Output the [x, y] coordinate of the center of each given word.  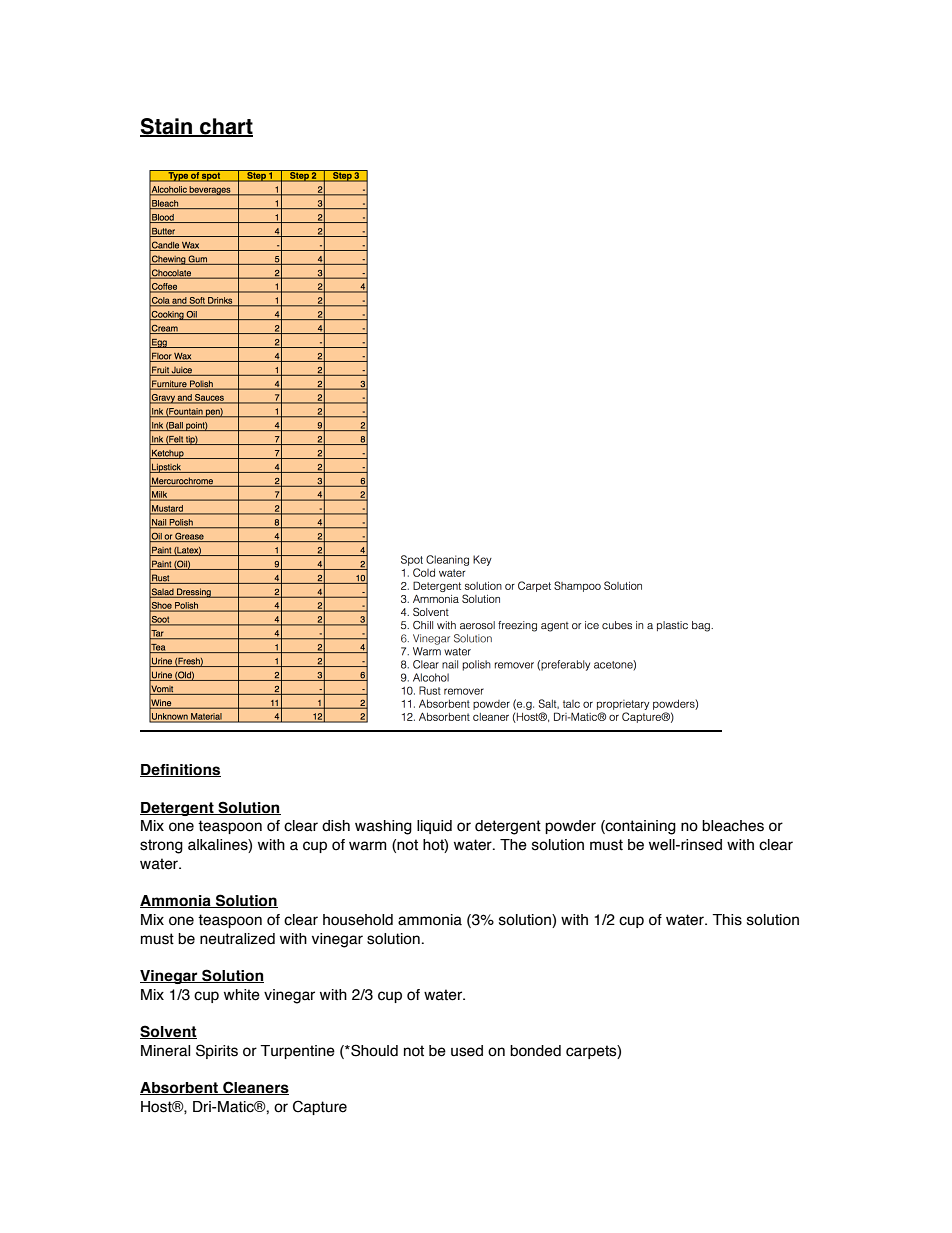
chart [225, 127]
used [467, 1051]
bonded [535, 1051]
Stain [167, 127]
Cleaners [255, 1088]
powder [570, 827]
